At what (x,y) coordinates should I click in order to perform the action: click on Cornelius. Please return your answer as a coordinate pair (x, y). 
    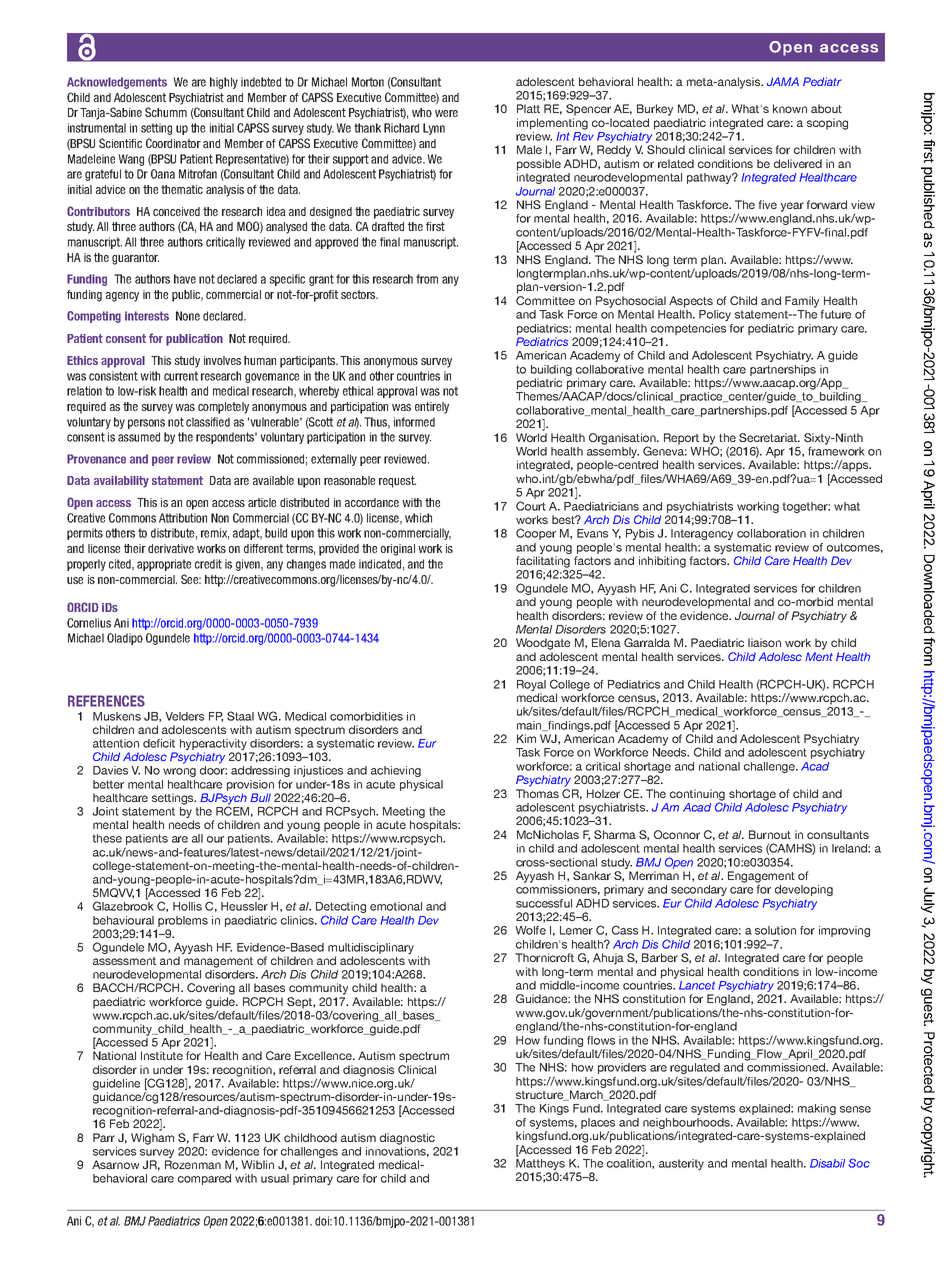
    Looking at the image, I should click on (89, 623).
